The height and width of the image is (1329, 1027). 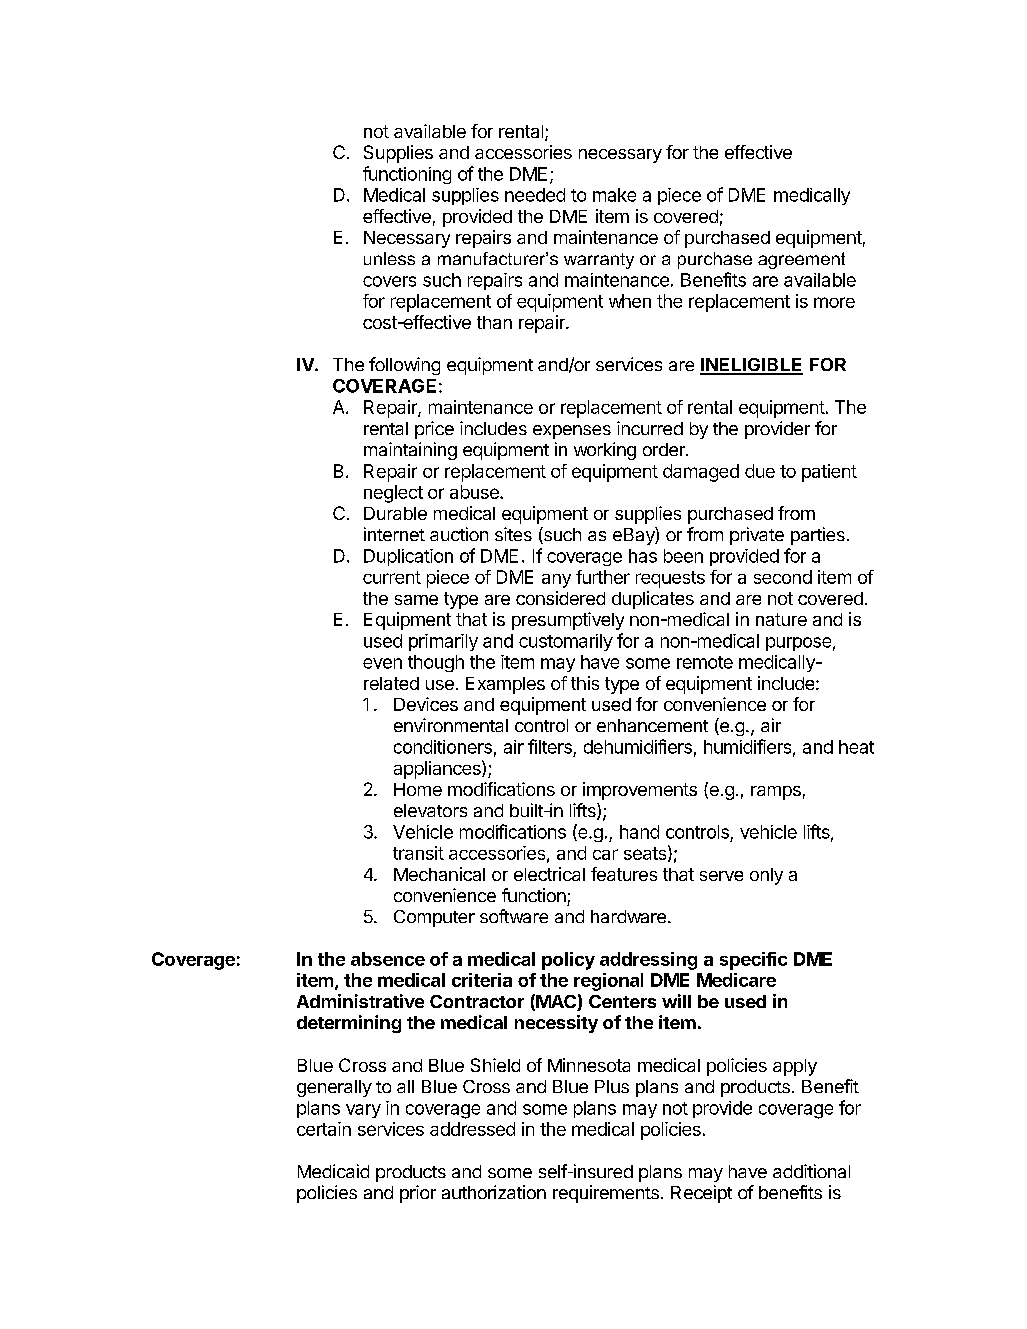 I want to click on prior, so click(x=418, y=1194).
